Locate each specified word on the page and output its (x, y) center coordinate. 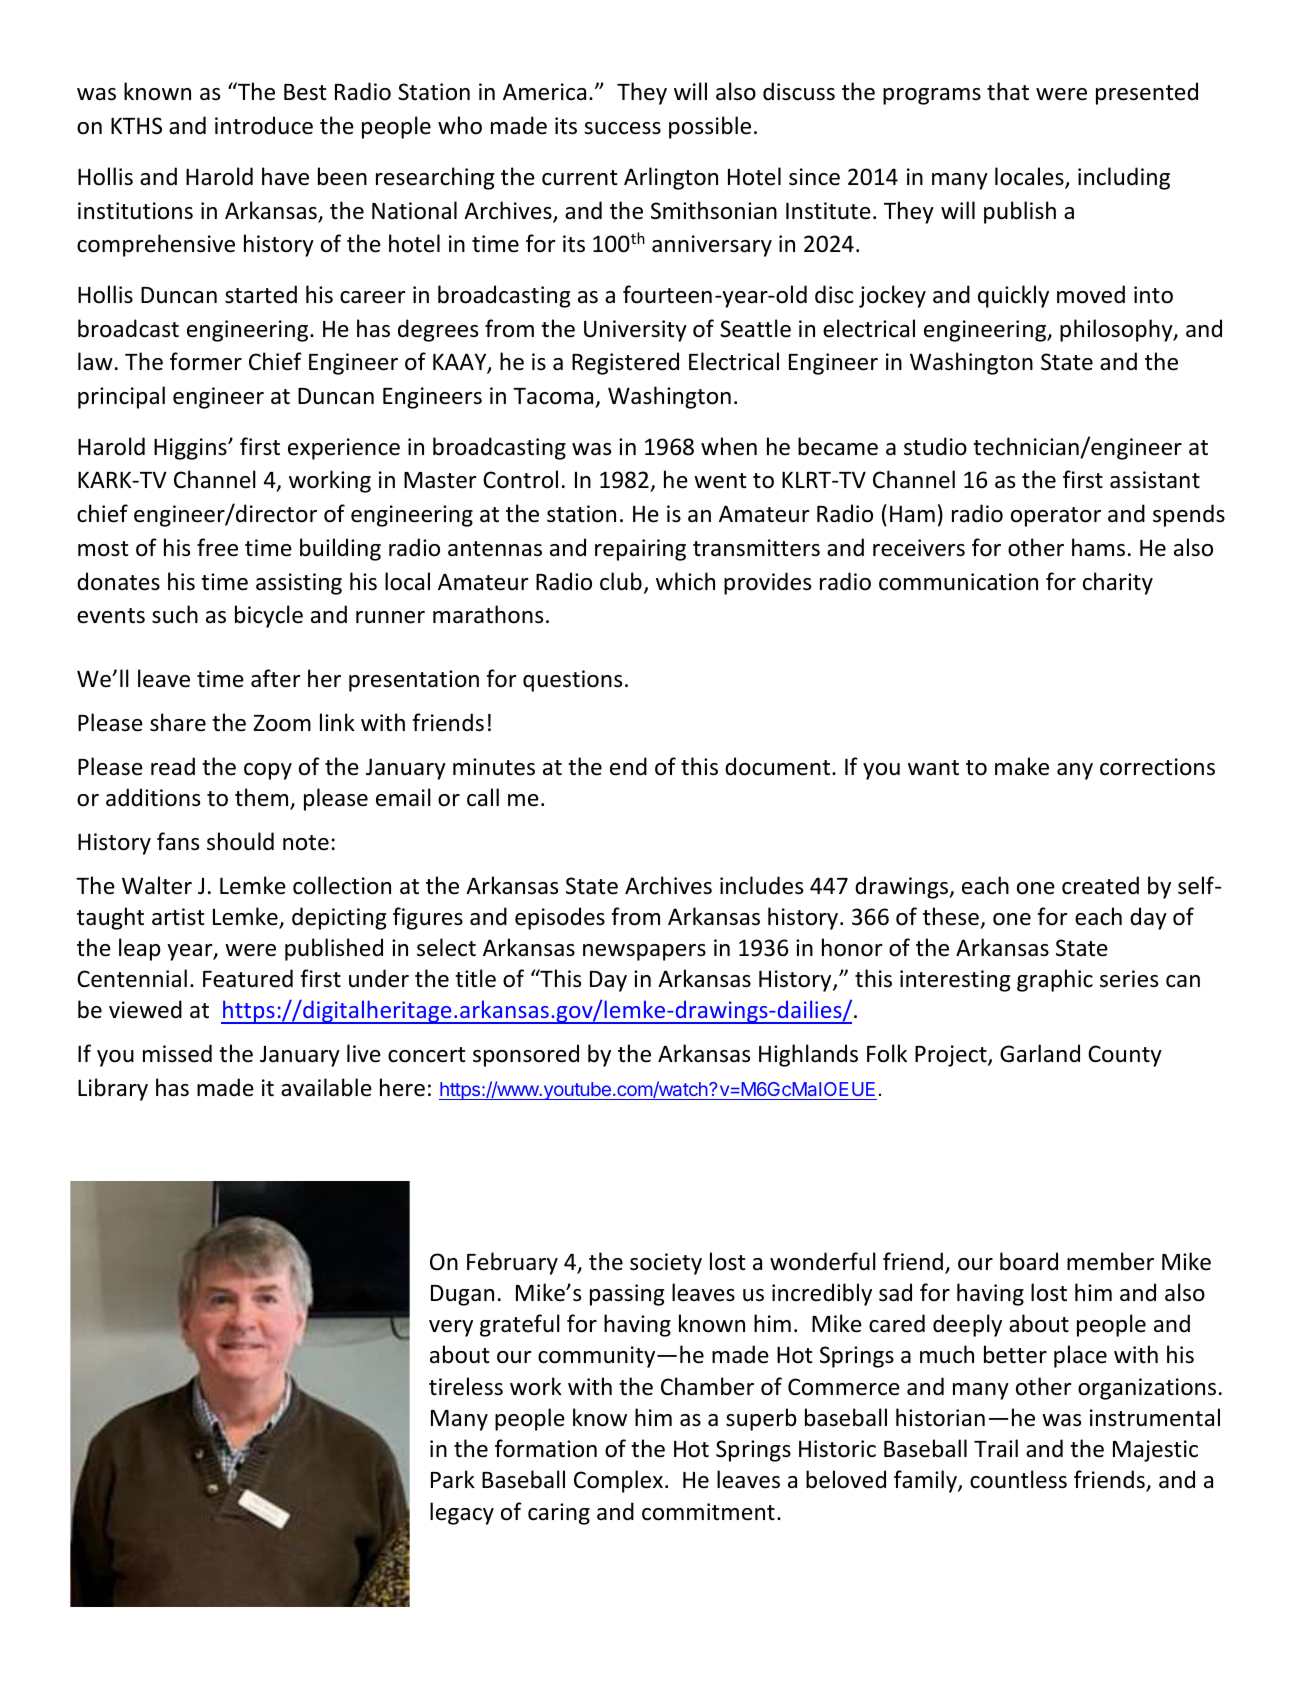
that (1008, 91)
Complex (618, 1481)
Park (453, 1479)
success (622, 128)
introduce (264, 125)
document (779, 766)
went (720, 481)
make (1022, 766)
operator (1056, 517)
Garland (1040, 1053)
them (263, 798)
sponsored (526, 1055)
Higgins (191, 449)
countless (1018, 1479)
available (326, 1087)
